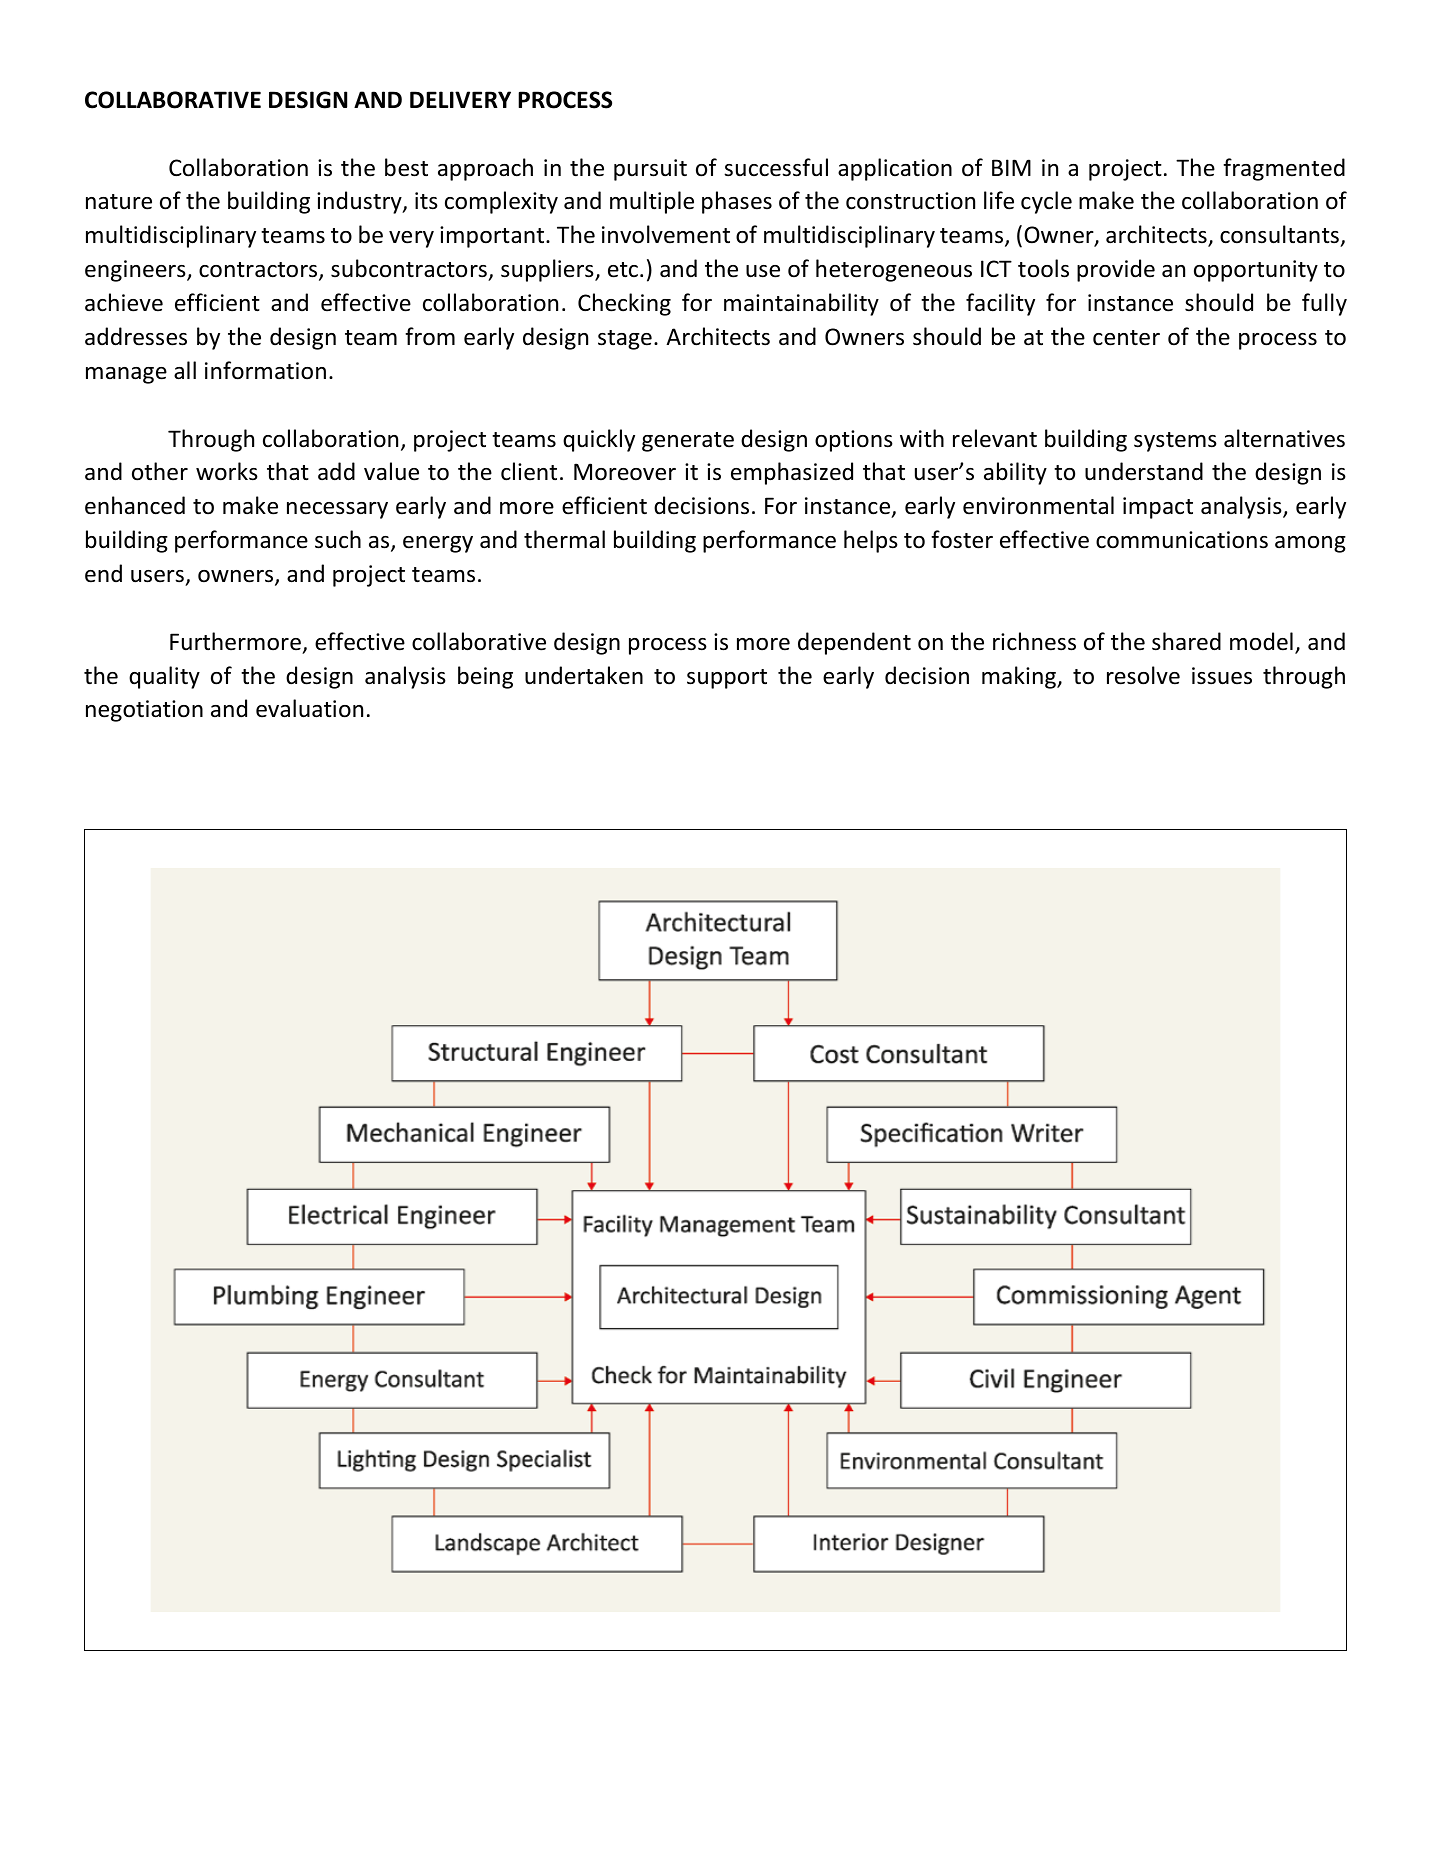  I want to click on generate, so click(688, 442).
